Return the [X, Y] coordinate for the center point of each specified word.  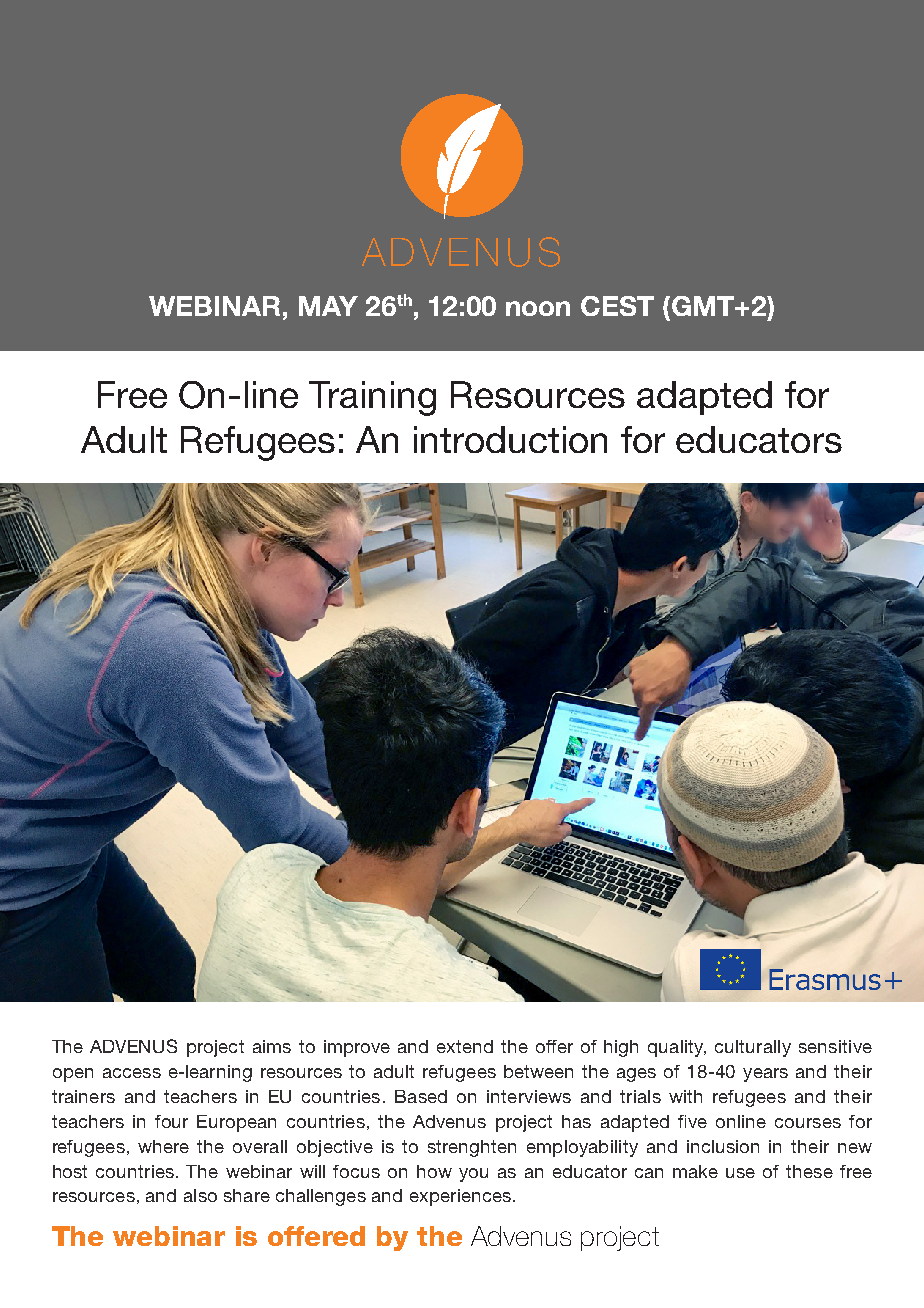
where [163, 1146]
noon [538, 308]
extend [465, 1046]
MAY [328, 306]
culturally [753, 1048]
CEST [617, 306]
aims [272, 1046]
